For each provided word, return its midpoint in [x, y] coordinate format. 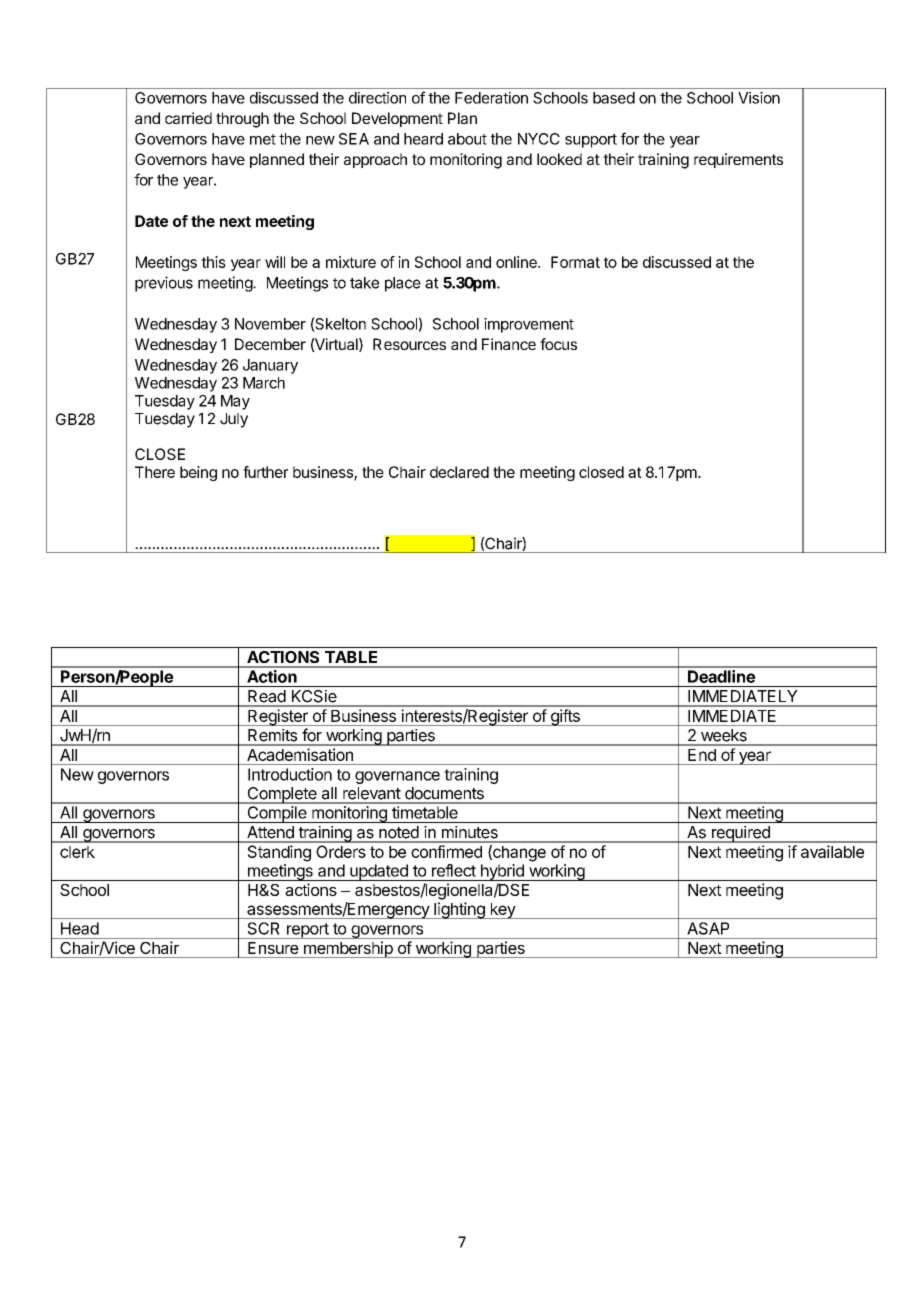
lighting [459, 910]
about [467, 139]
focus [558, 344]
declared [459, 472]
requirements [738, 160]
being [198, 473]
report [308, 931]
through [242, 120]
